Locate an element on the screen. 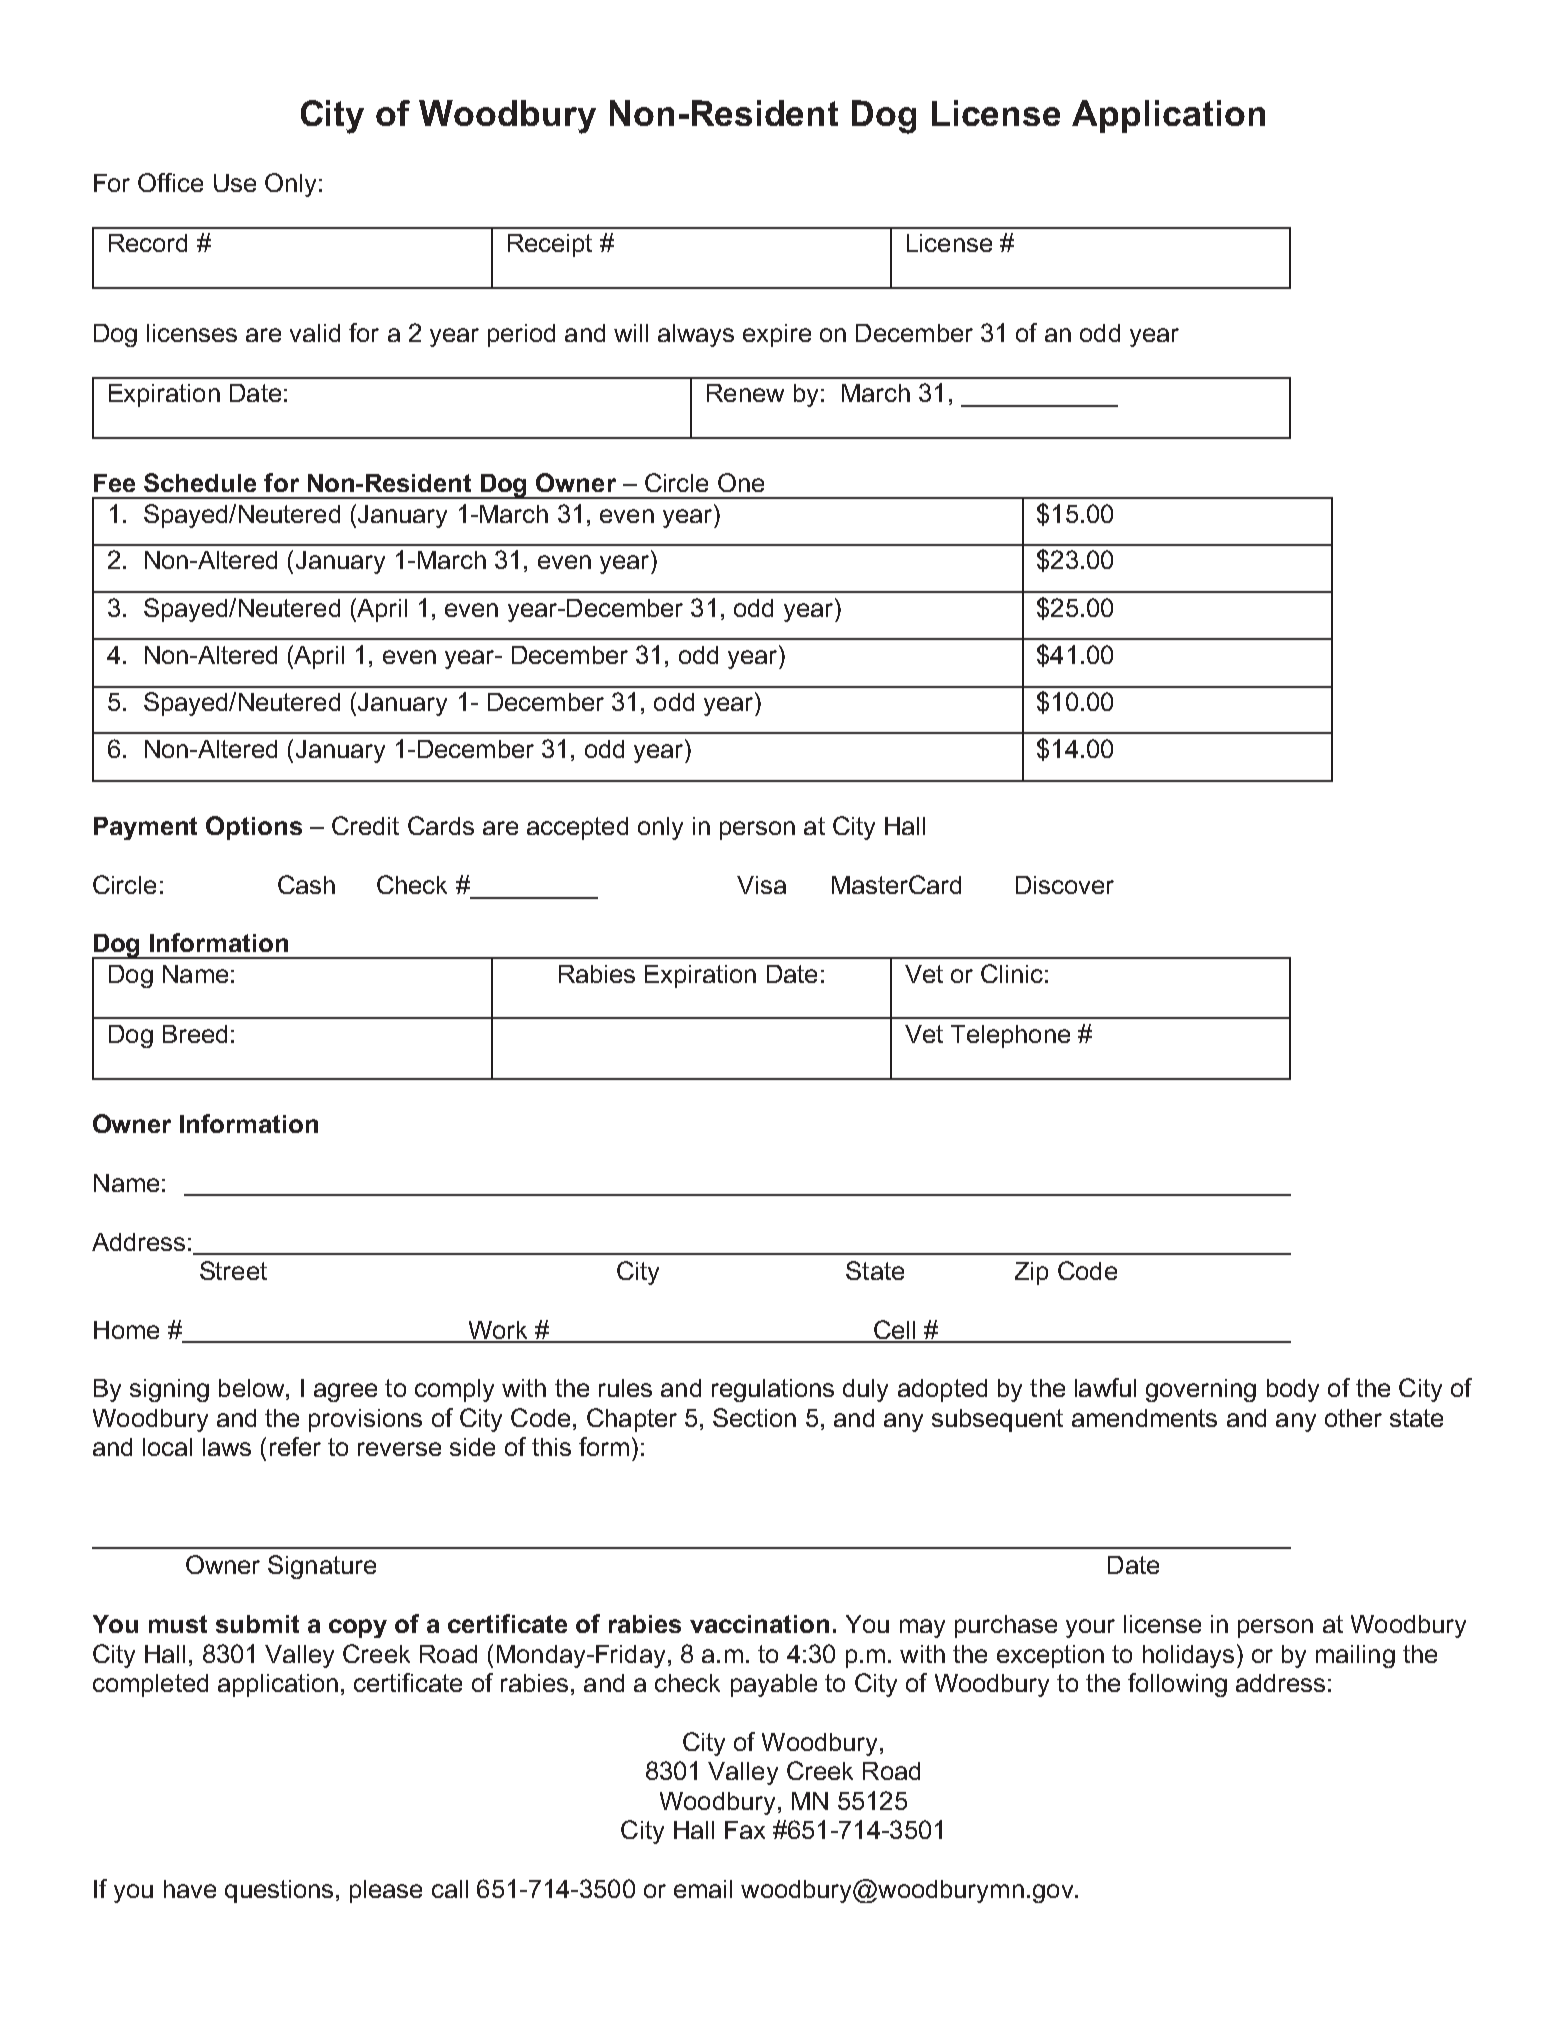 The image size is (1567, 2027). expire is located at coordinates (777, 335).
